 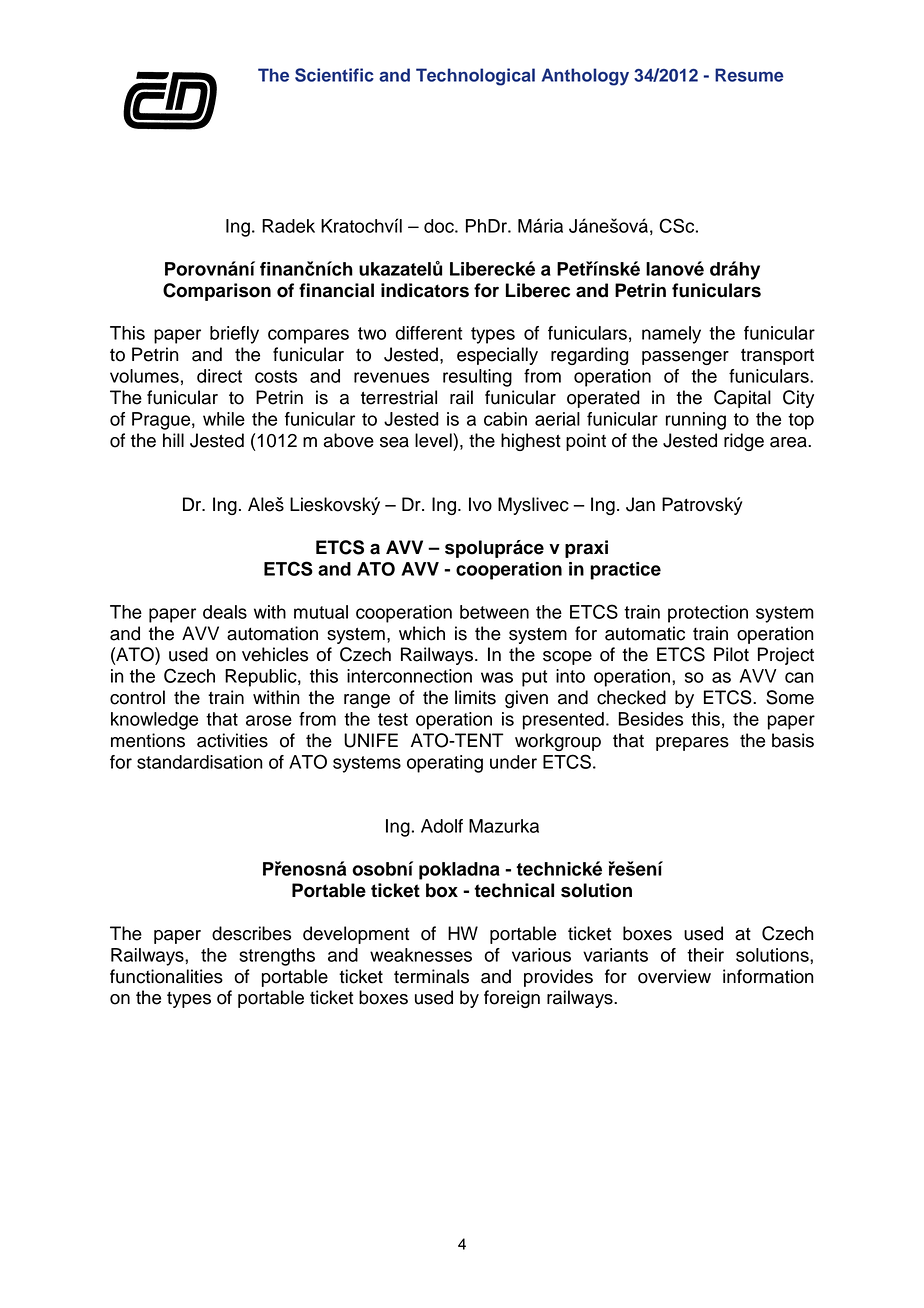 I want to click on functionalities, so click(x=166, y=976).
